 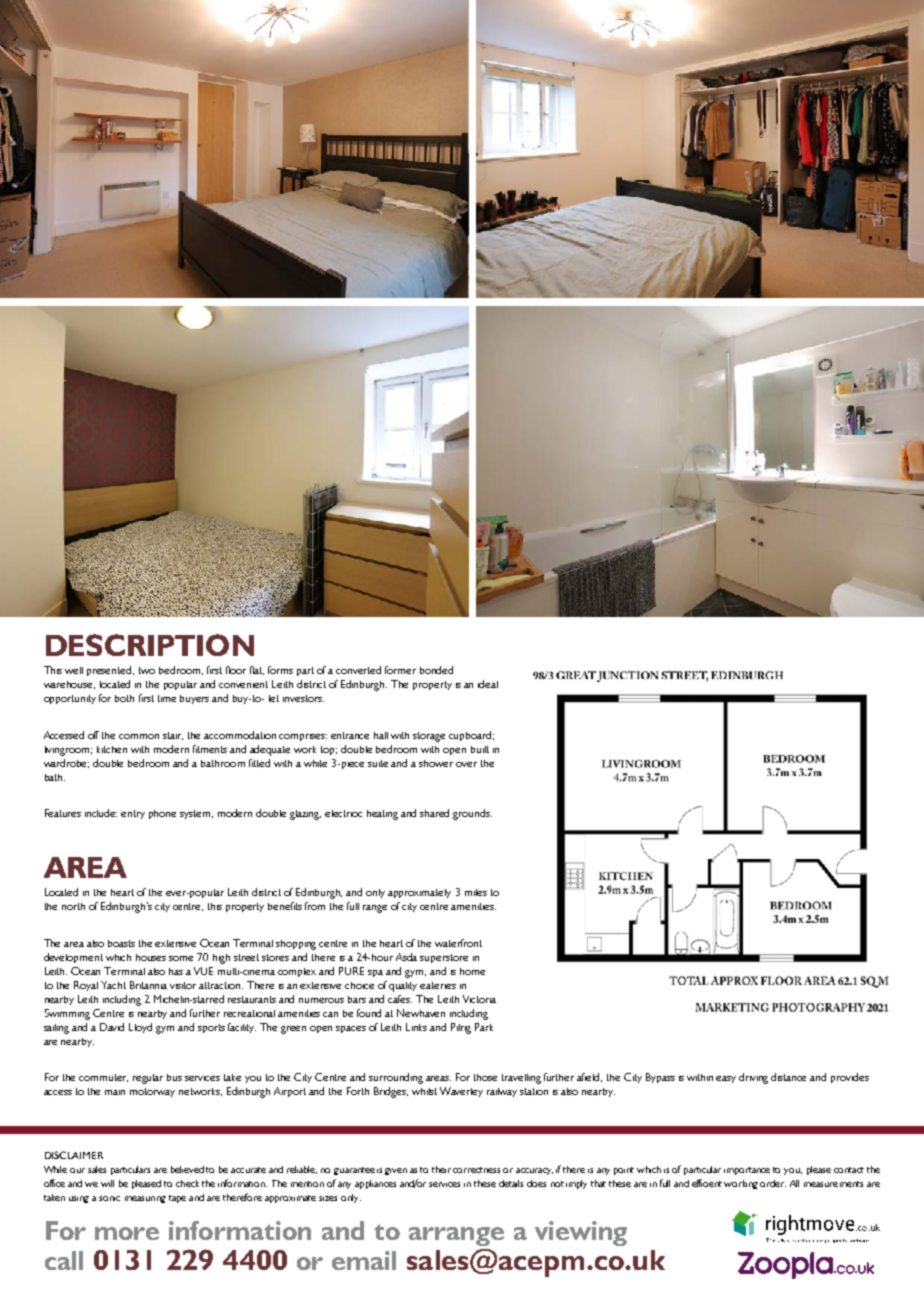 What do you see at coordinates (140, 1028) in the screenshot?
I see `Lloyd` at bounding box center [140, 1028].
